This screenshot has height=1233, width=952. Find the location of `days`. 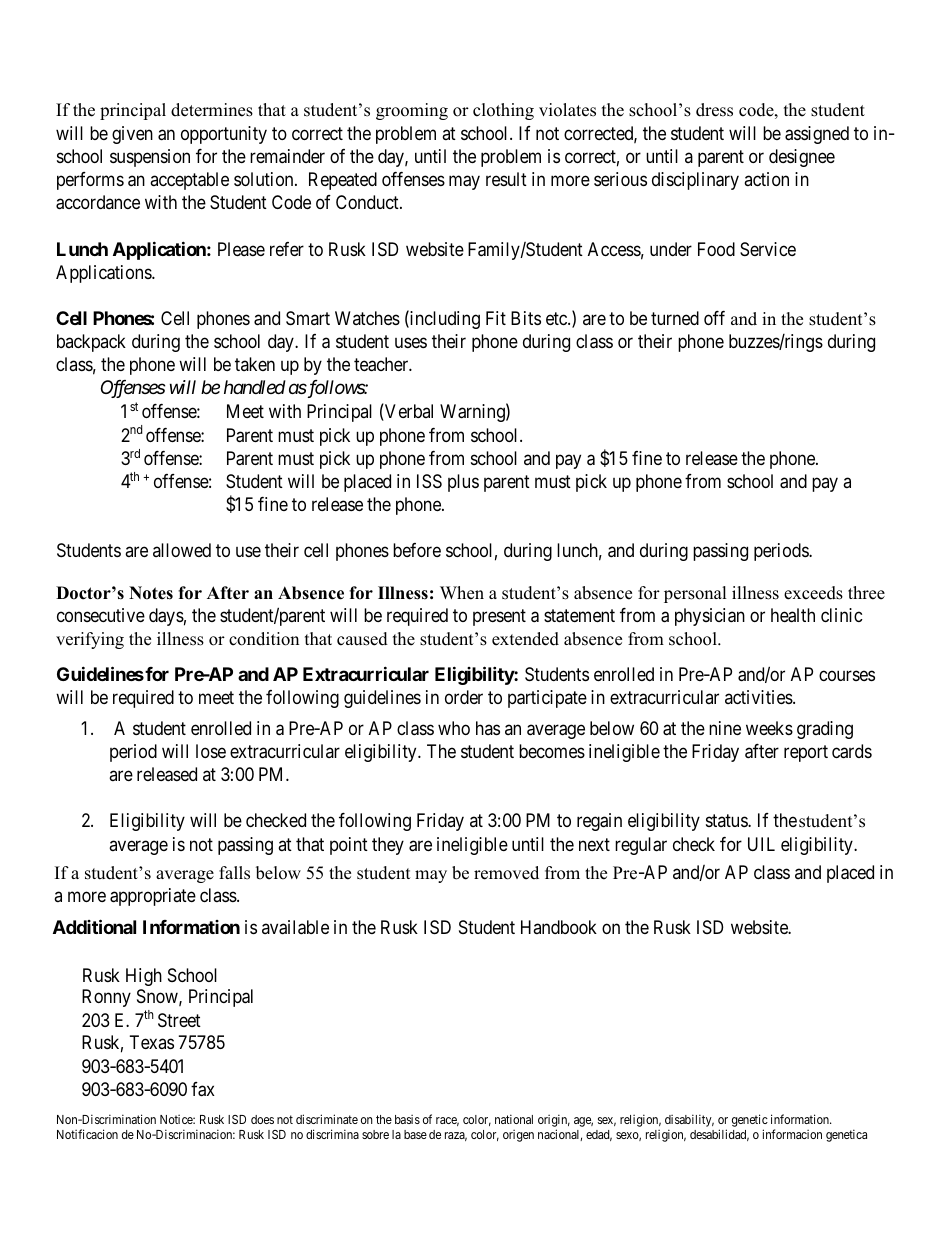

days is located at coordinates (166, 617).
